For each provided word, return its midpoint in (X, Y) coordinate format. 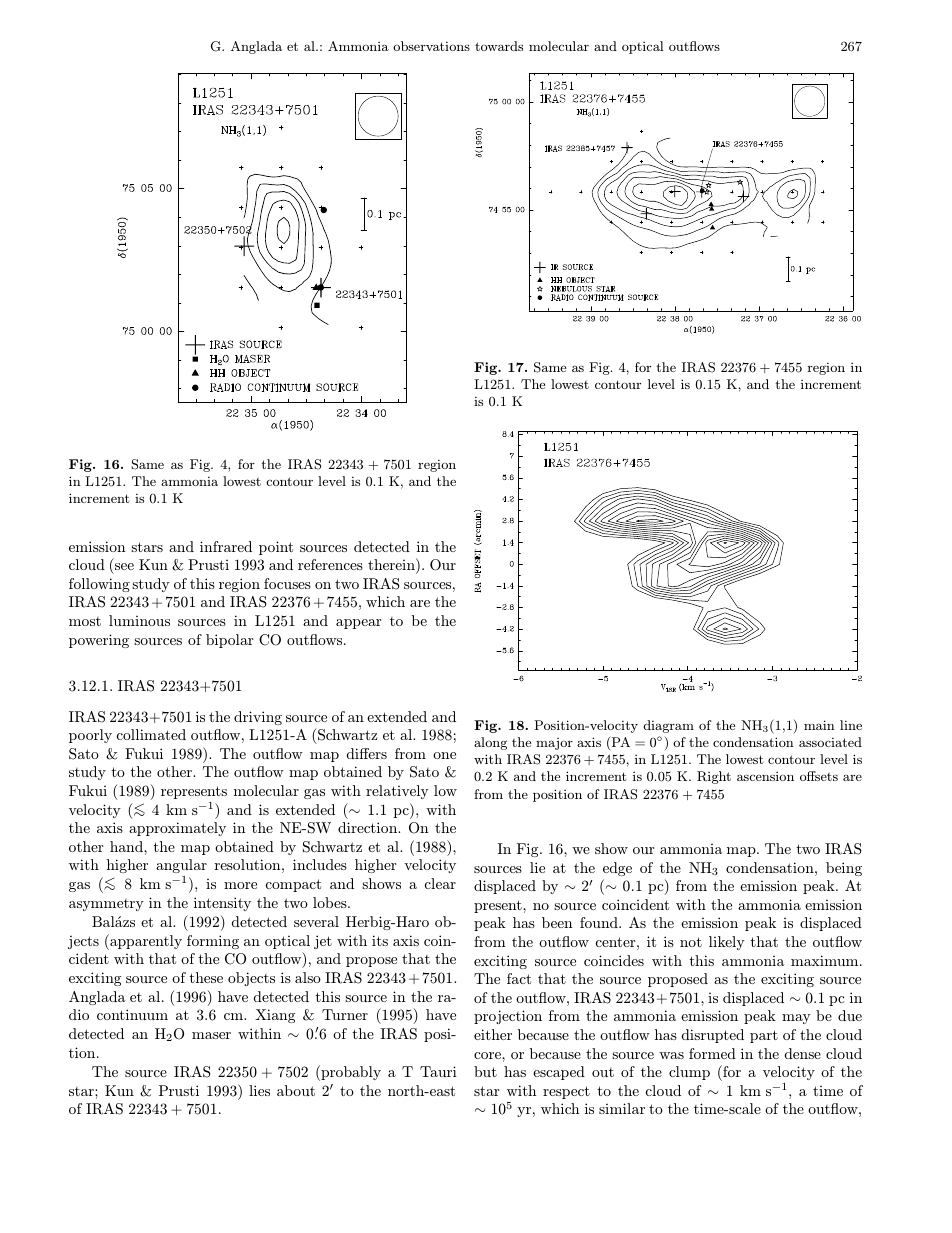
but (485, 1071)
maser (211, 1035)
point (276, 548)
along (490, 743)
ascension (765, 776)
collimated (151, 734)
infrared (226, 546)
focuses (287, 583)
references (330, 564)
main (819, 725)
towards (499, 46)
